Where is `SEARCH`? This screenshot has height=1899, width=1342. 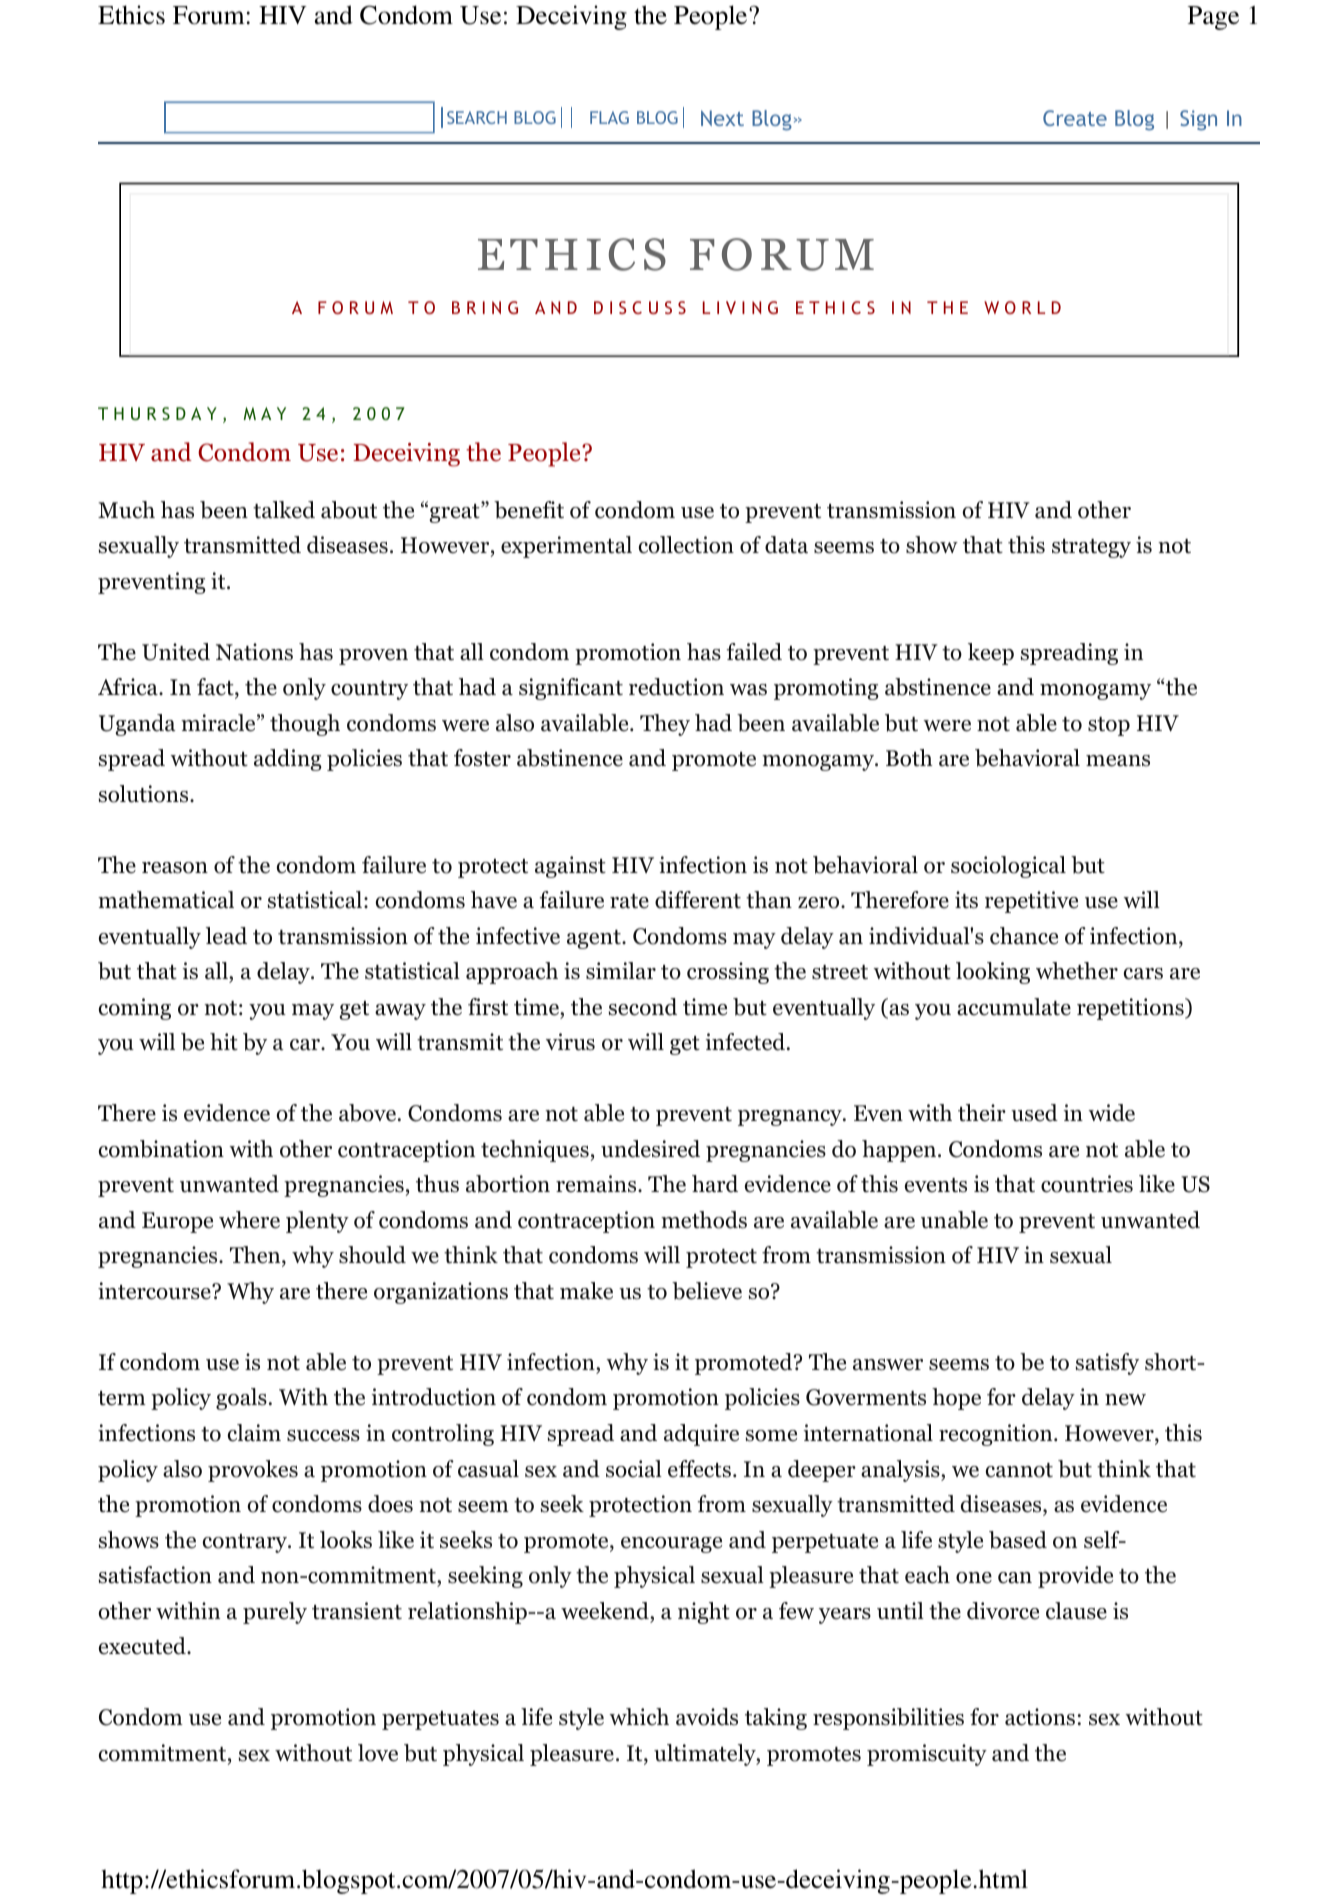
SEARCH is located at coordinates (477, 117).
